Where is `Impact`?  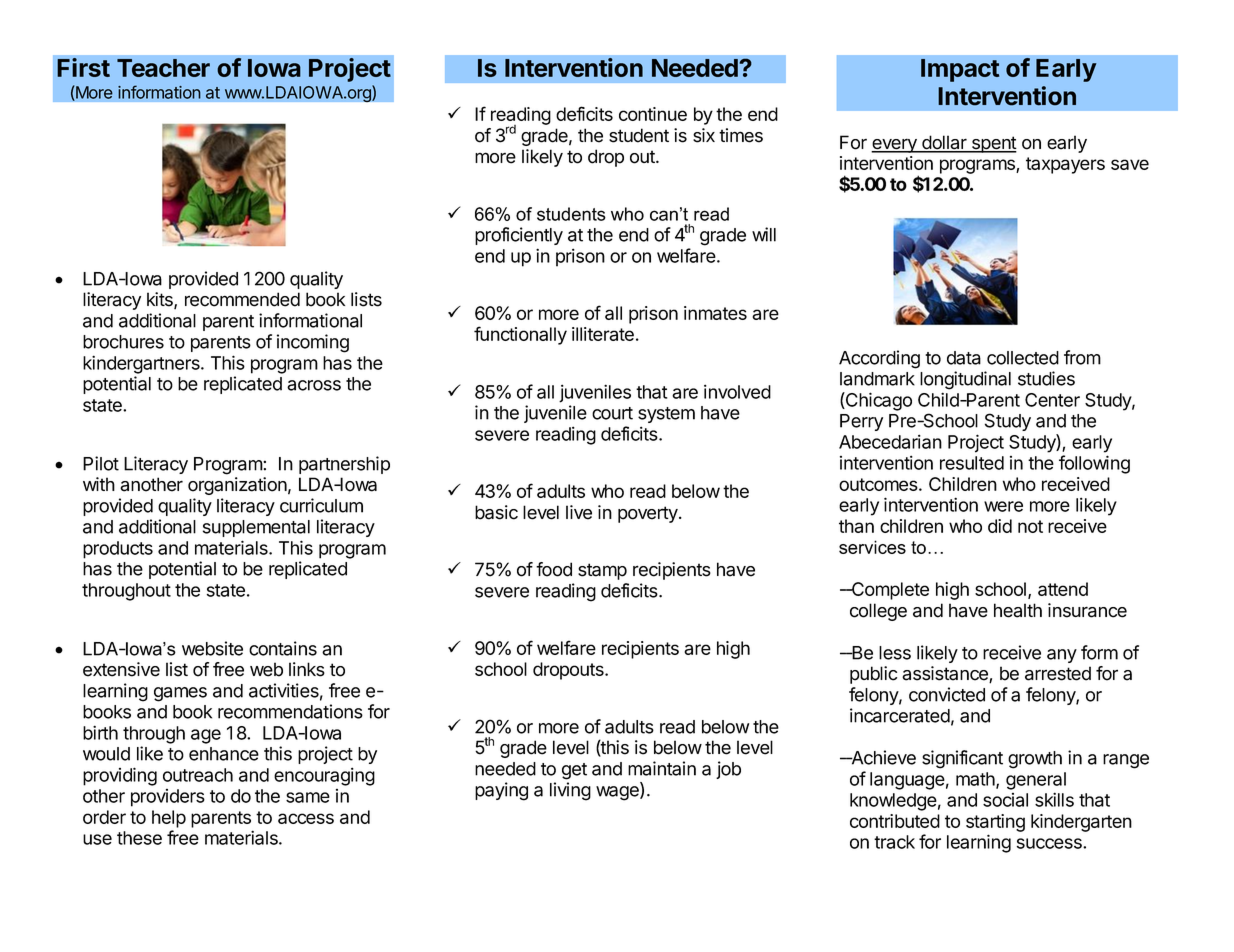 Impact is located at coordinates (960, 70).
